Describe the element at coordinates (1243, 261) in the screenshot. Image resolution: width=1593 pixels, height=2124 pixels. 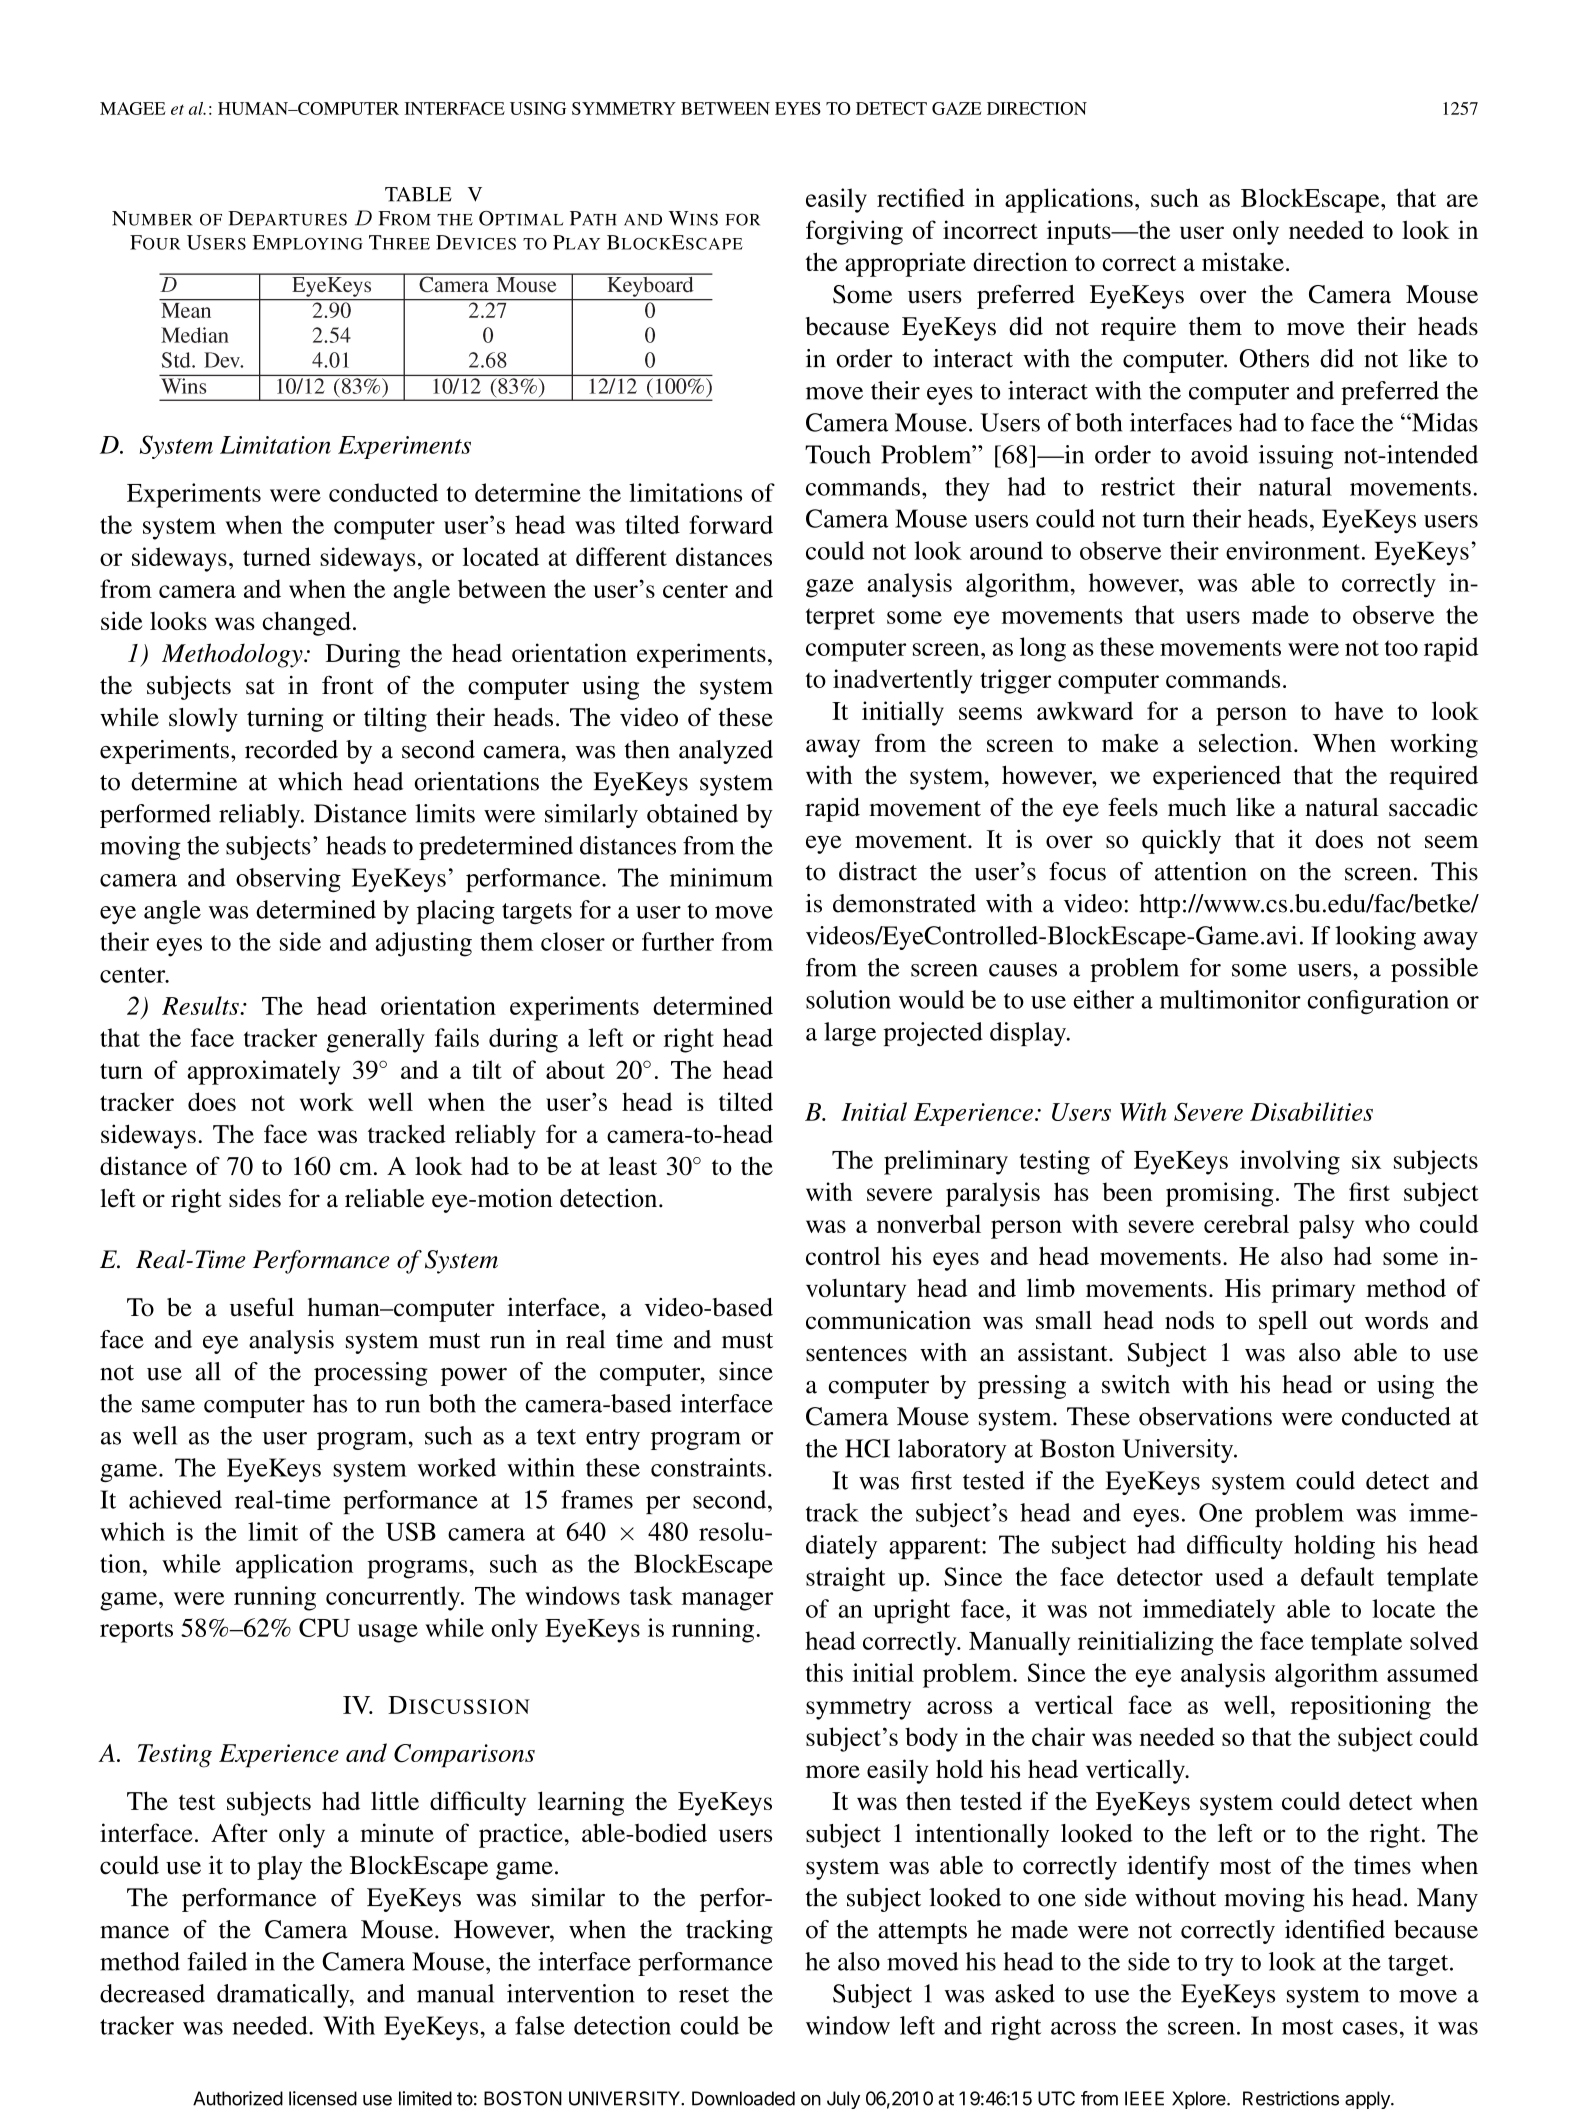
I see `mistake` at that location.
